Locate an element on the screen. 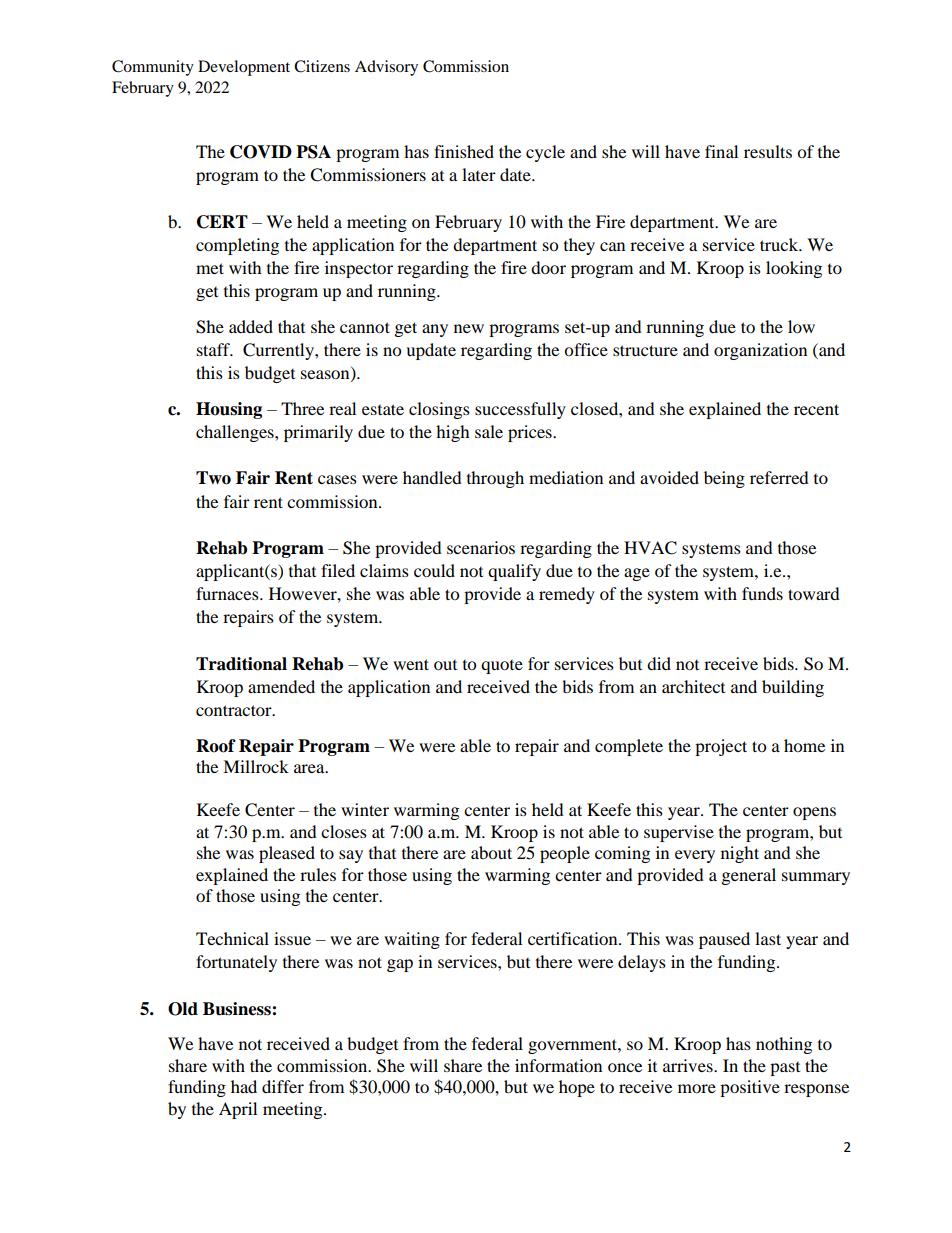 Image resolution: width=952 pixels, height=1233 pixels. qualify is located at coordinates (514, 572).
